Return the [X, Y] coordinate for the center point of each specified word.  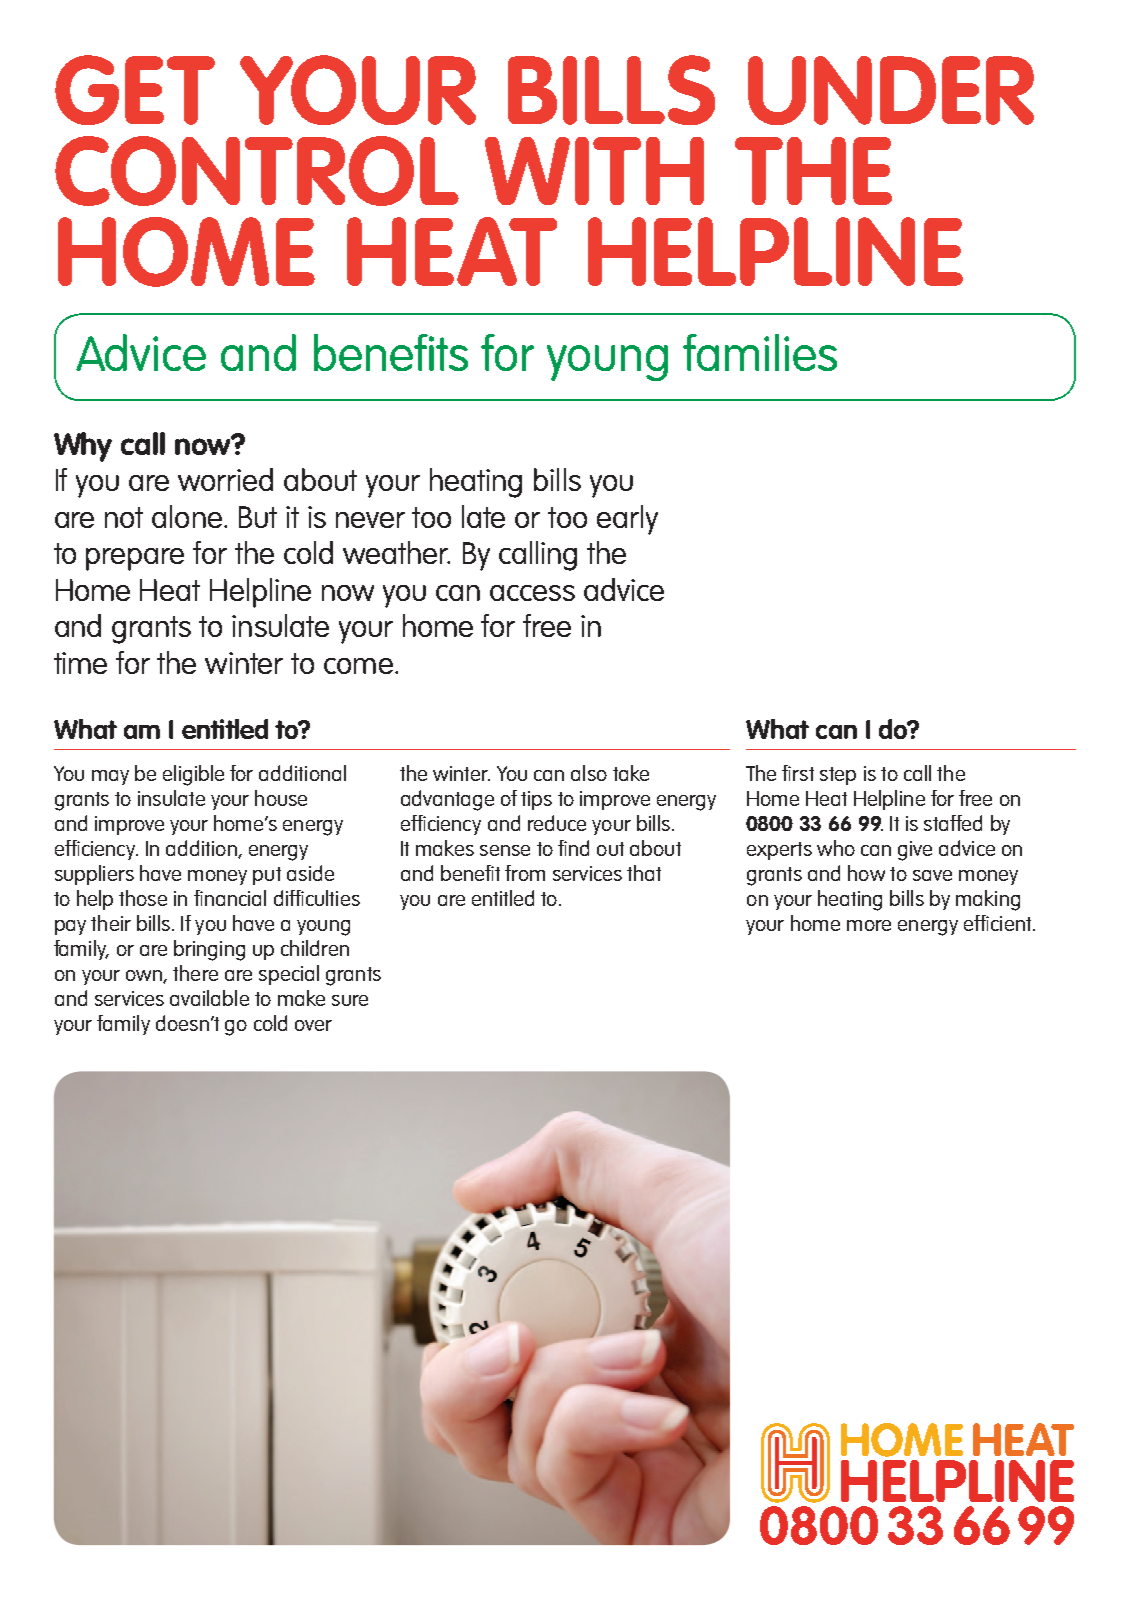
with [594, 171]
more [869, 925]
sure [350, 1000]
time [80, 663]
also [589, 773]
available [209, 998]
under [891, 90]
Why [83, 447]
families [760, 352]
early [627, 520]
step [838, 776]
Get [135, 90]
